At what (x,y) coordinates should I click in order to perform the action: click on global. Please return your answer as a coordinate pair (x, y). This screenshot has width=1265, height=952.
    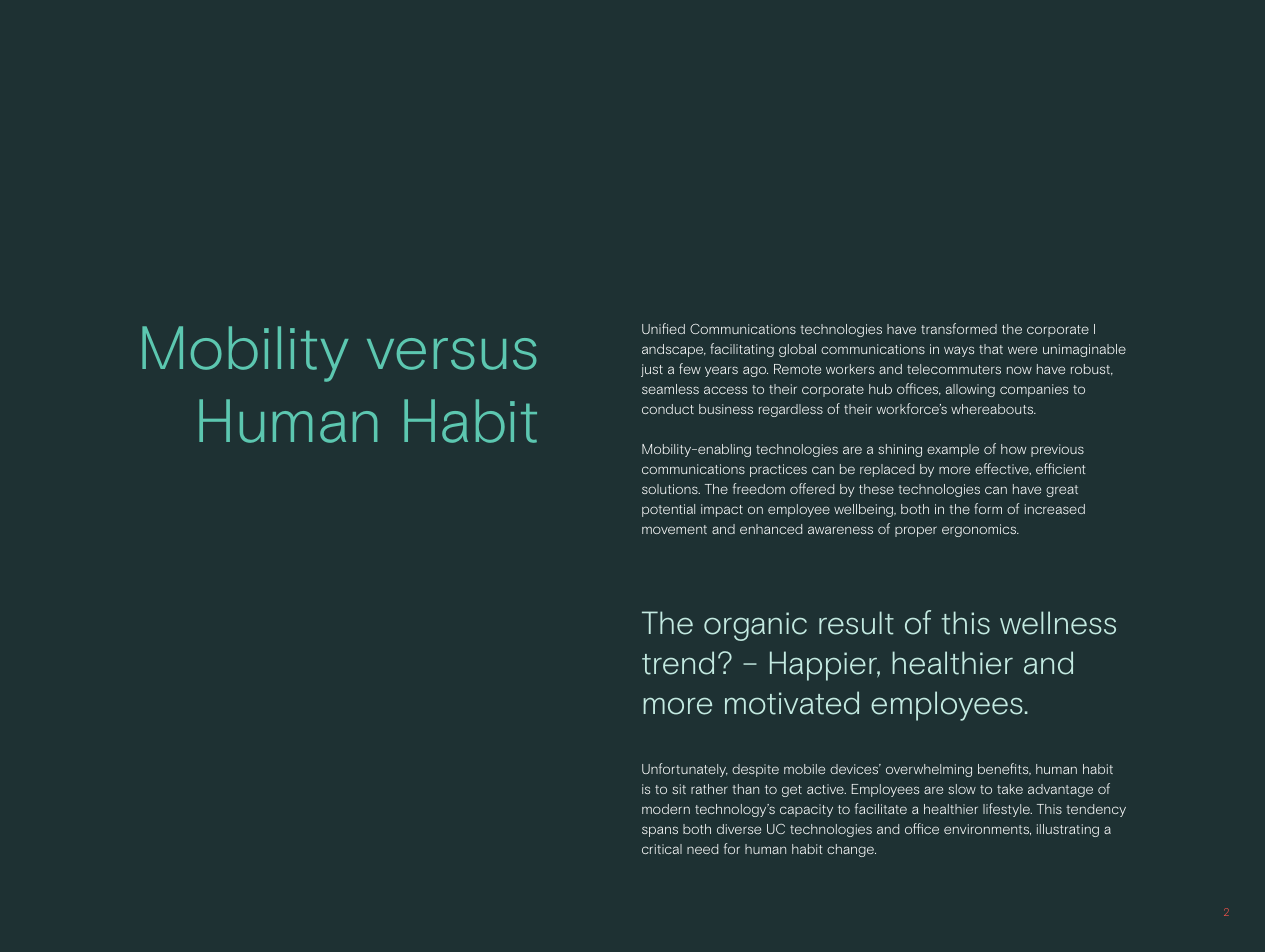
    Looking at the image, I should click on (797, 350).
